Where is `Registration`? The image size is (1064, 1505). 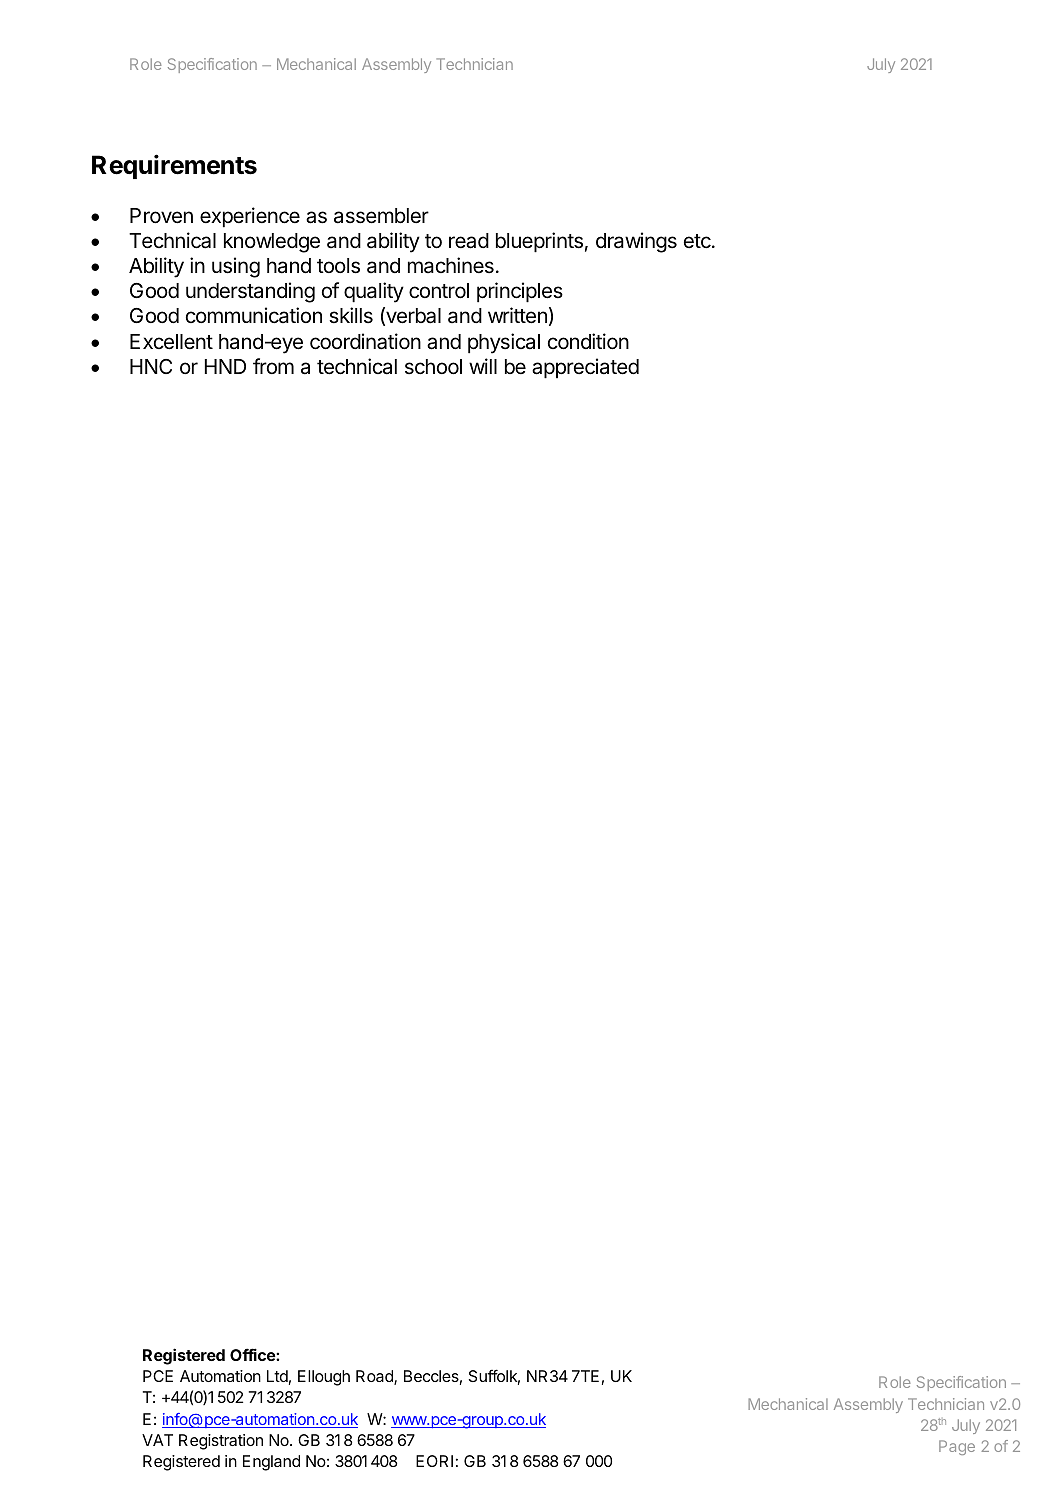 Registration is located at coordinates (221, 1442).
